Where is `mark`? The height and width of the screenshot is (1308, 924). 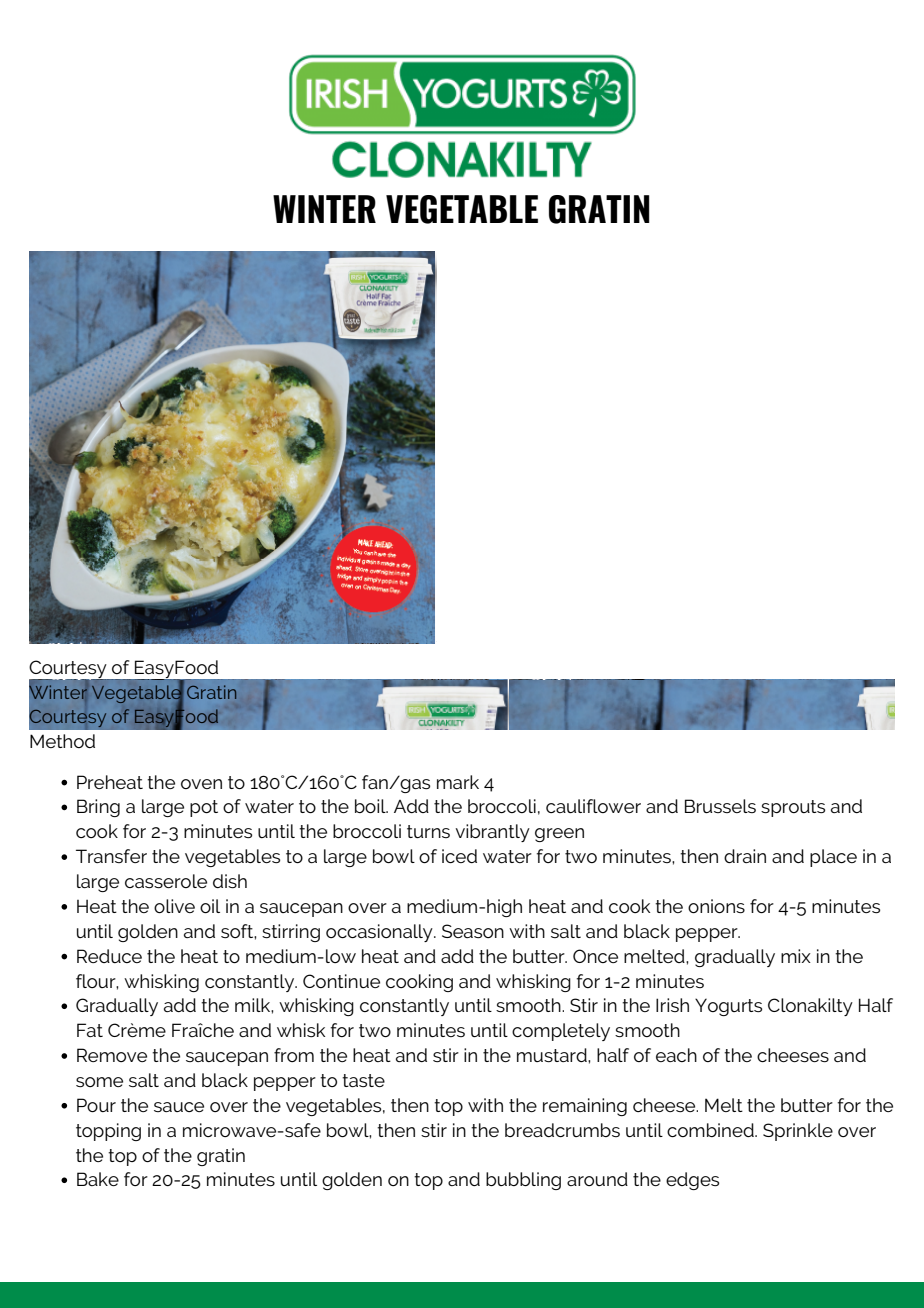 mark is located at coordinates (458, 782).
